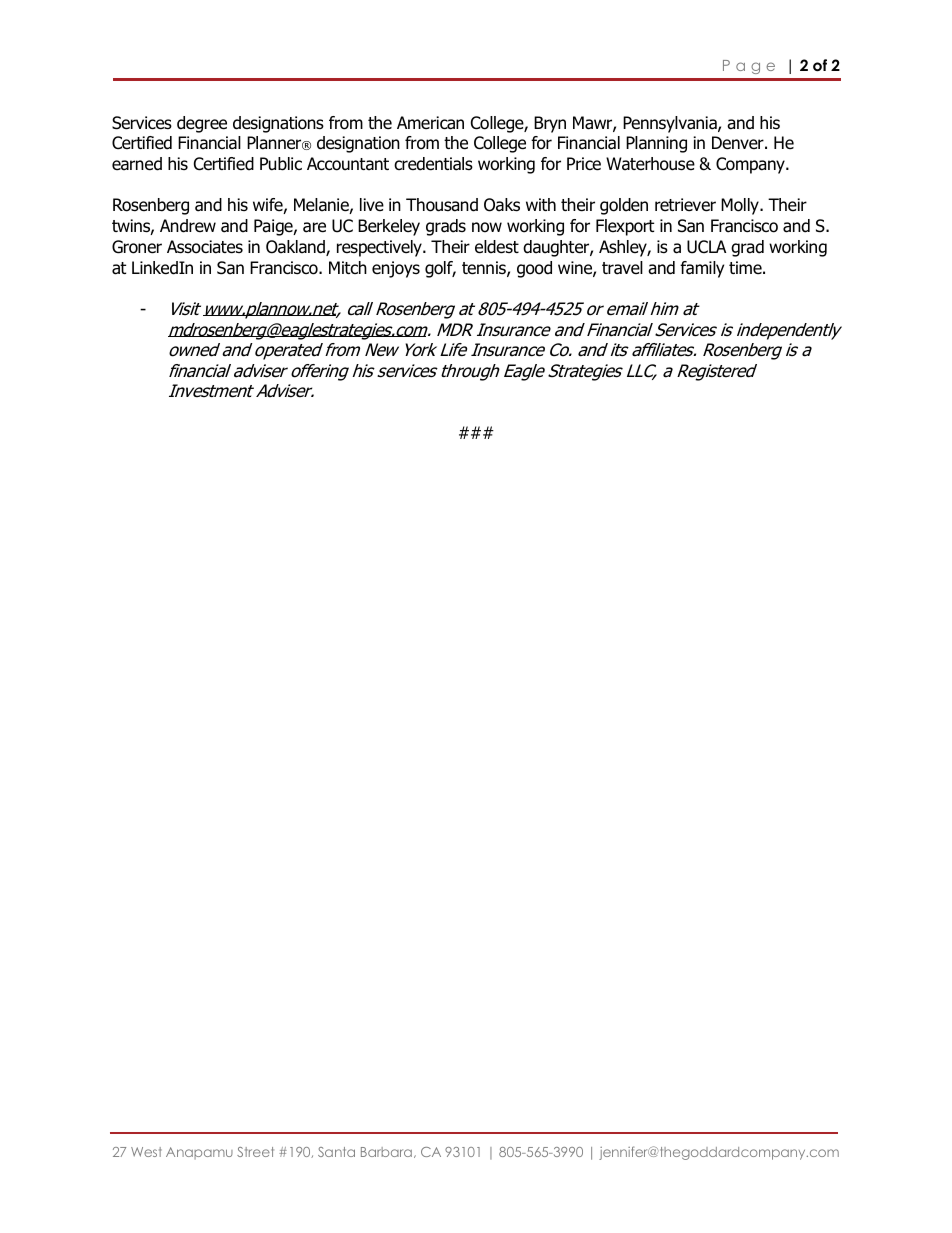 Image resolution: width=952 pixels, height=1233 pixels. Describe the element at coordinates (702, 269) in the screenshot. I see `family` at that location.
